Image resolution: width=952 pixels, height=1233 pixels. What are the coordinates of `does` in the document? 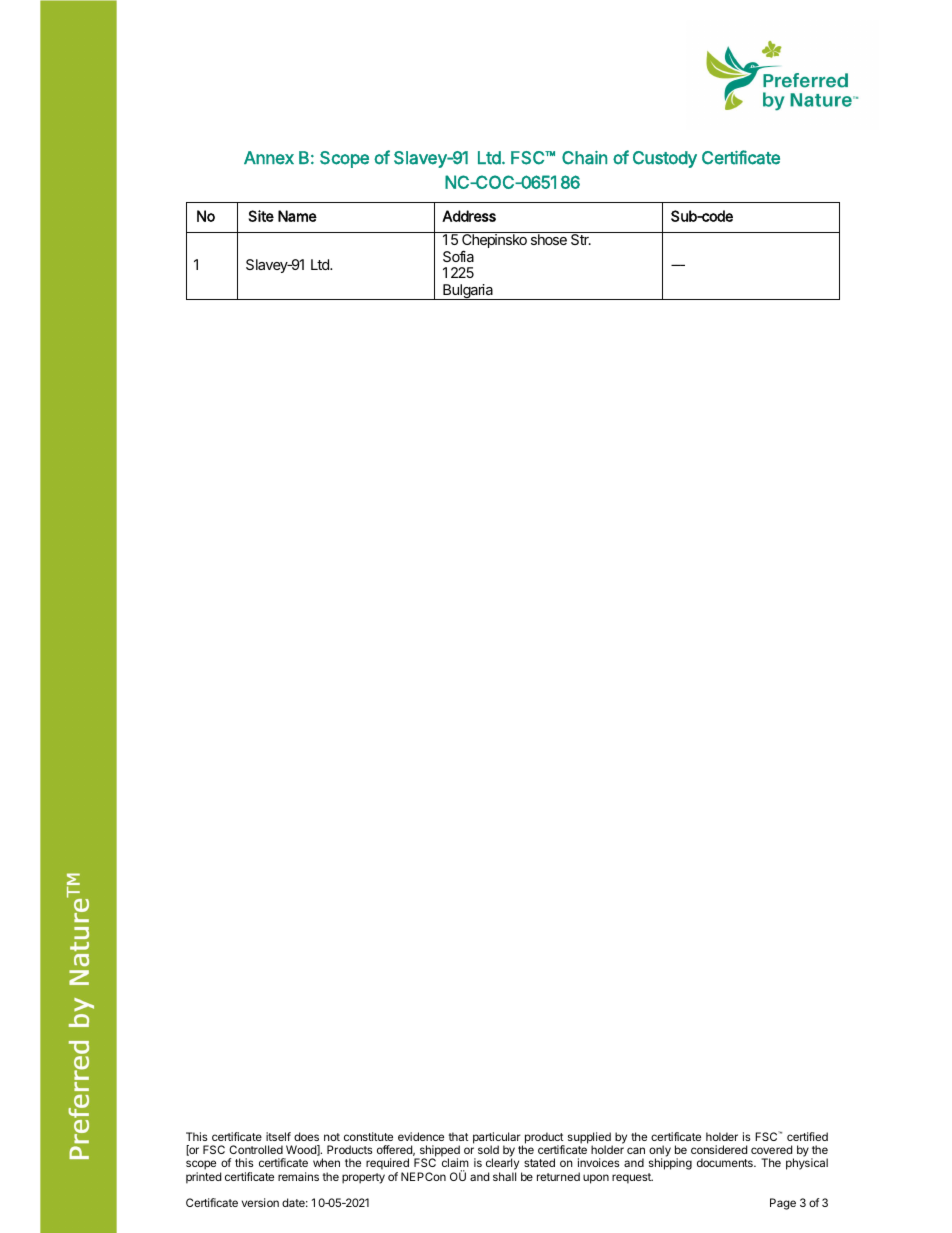 It's located at (306, 1136).
